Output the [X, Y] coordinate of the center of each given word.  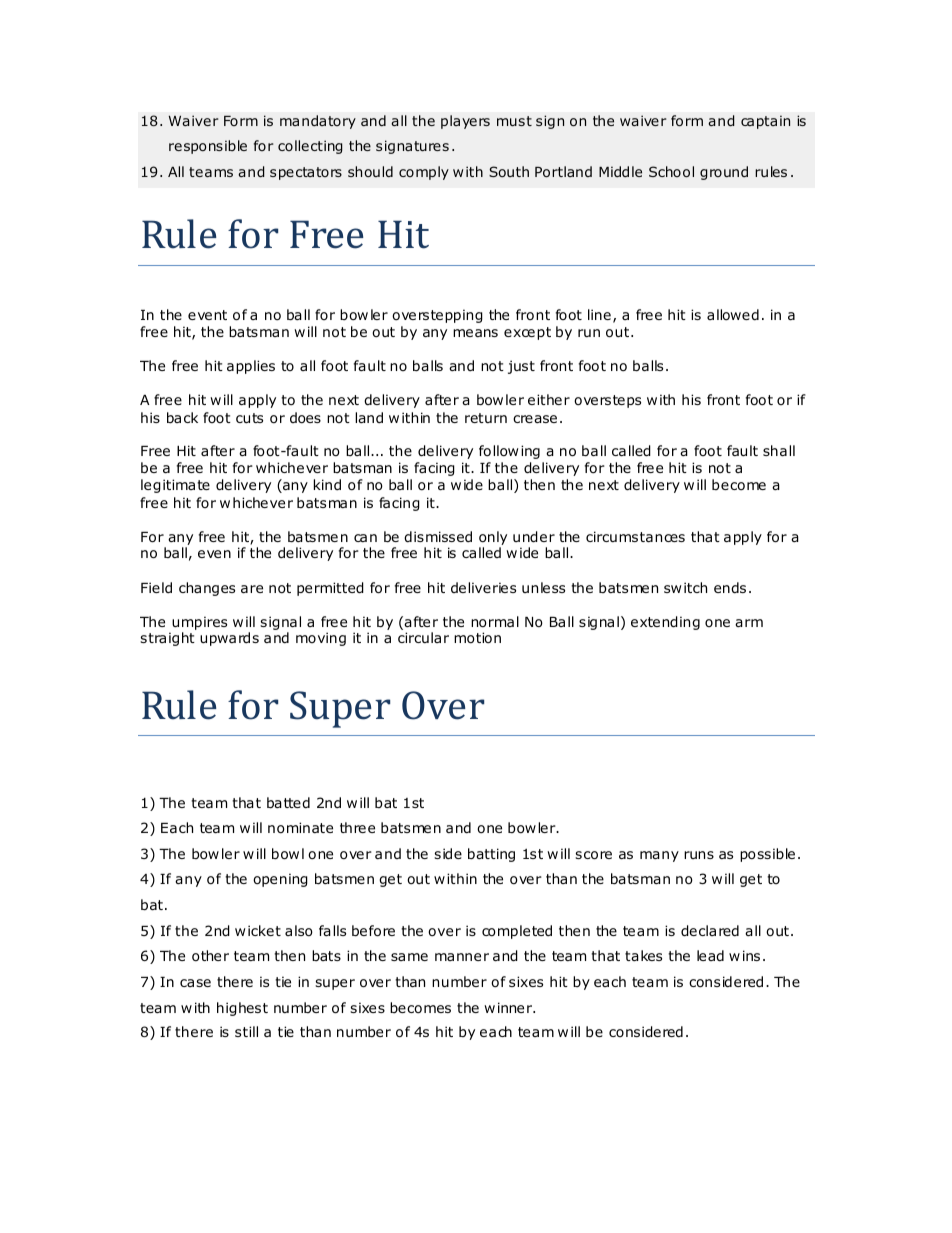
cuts [249, 418]
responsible [208, 147]
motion [477, 638]
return [486, 418]
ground [724, 173]
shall [779, 450]
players [465, 122]
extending [665, 623]
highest [242, 1009]
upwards [229, 639]
